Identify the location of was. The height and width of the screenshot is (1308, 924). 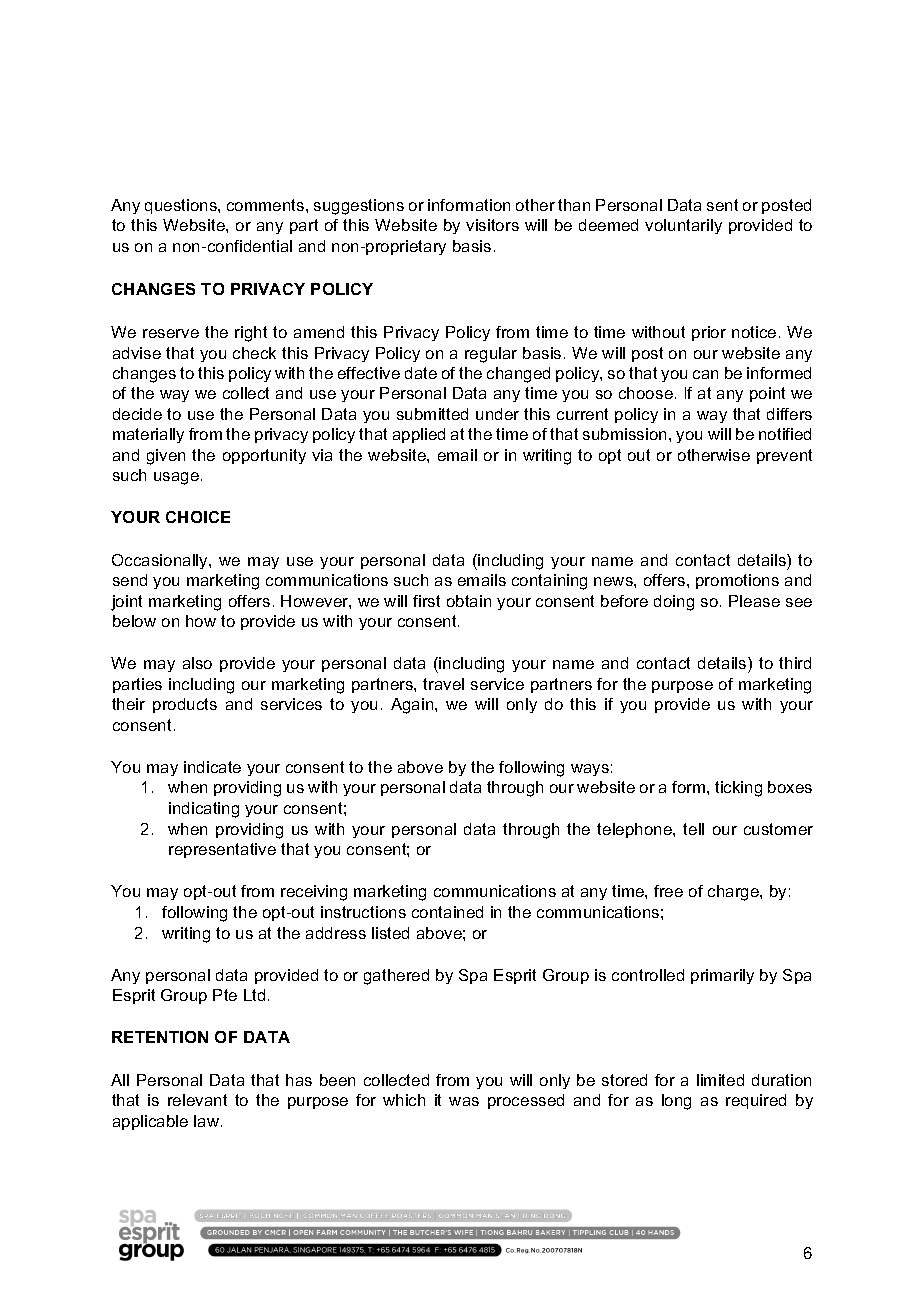
(464, 1101).
